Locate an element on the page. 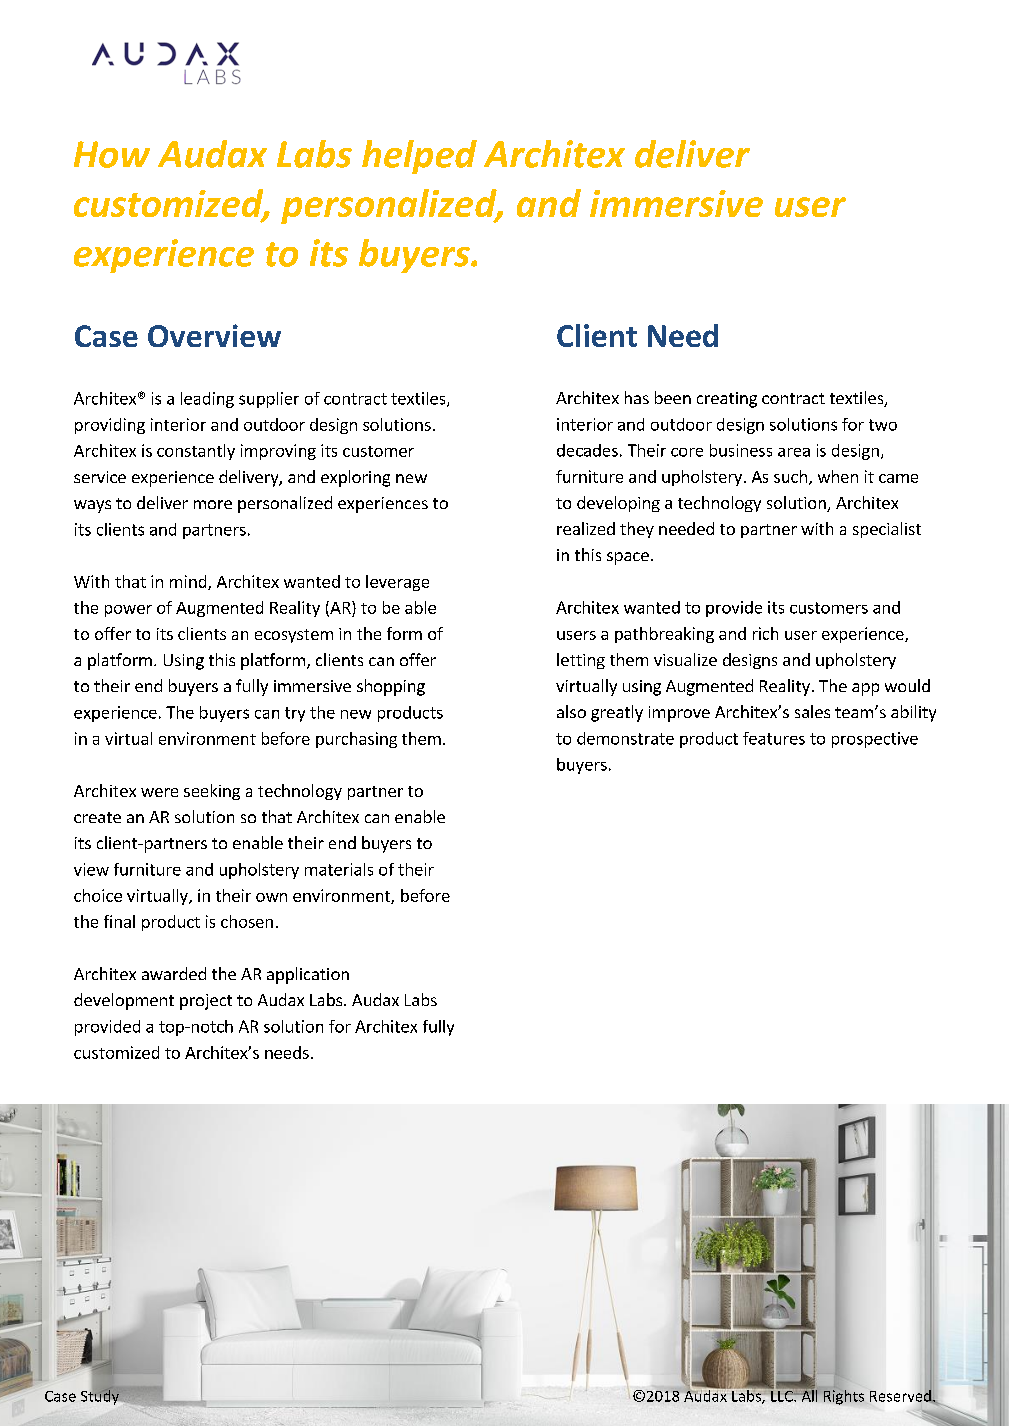 The width and height of the page is (1009, 1426). How is located at coordinates (112, 154).
